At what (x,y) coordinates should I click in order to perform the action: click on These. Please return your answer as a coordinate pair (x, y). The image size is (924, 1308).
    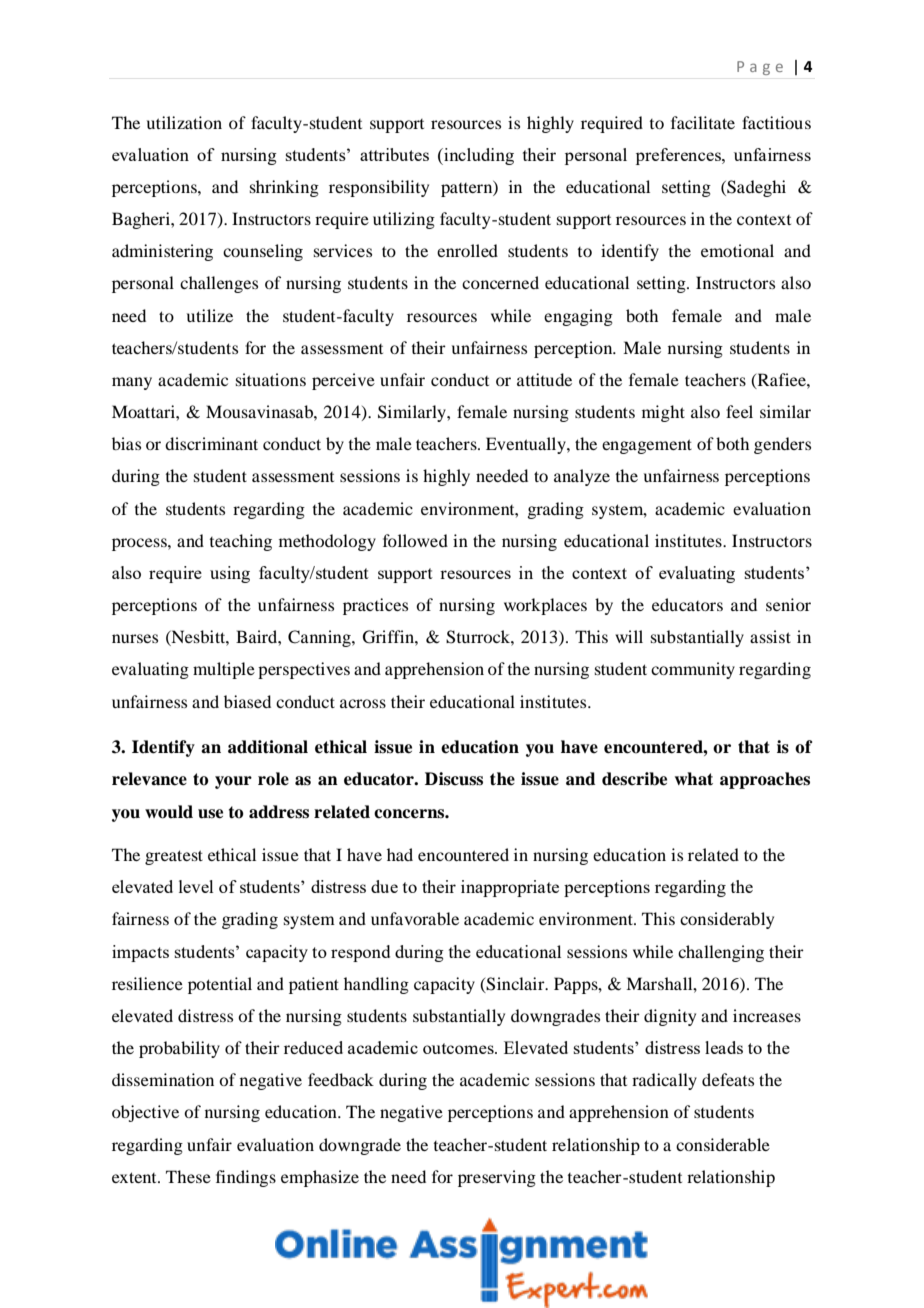
    Looking at the image, I should click on (188, 1176).
